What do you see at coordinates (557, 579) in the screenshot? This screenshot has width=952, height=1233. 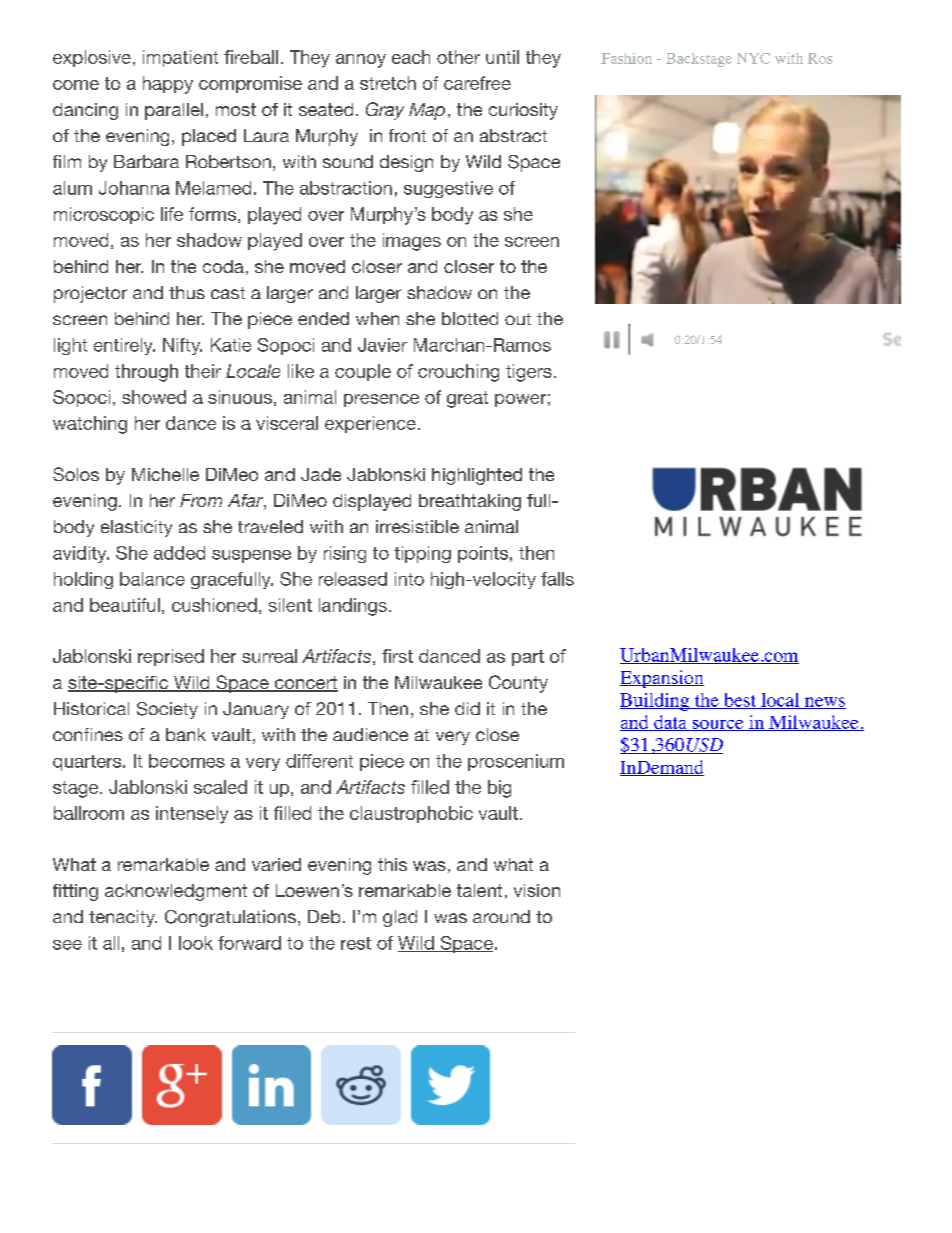 I see `falls` at bounding box center [557, 579].
